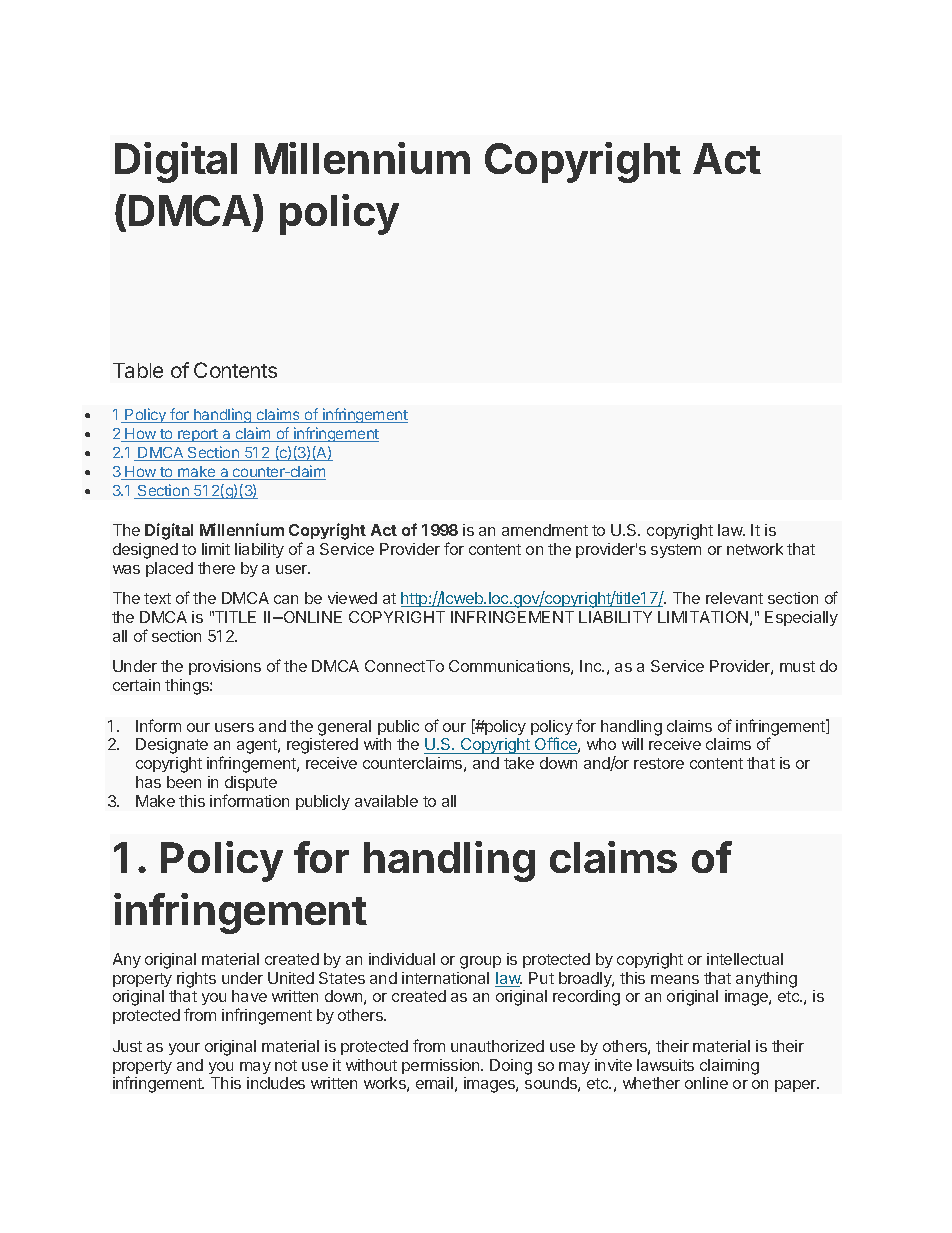 This page has width=952, height=1233. I want to click on restore, so click(659, 763).
